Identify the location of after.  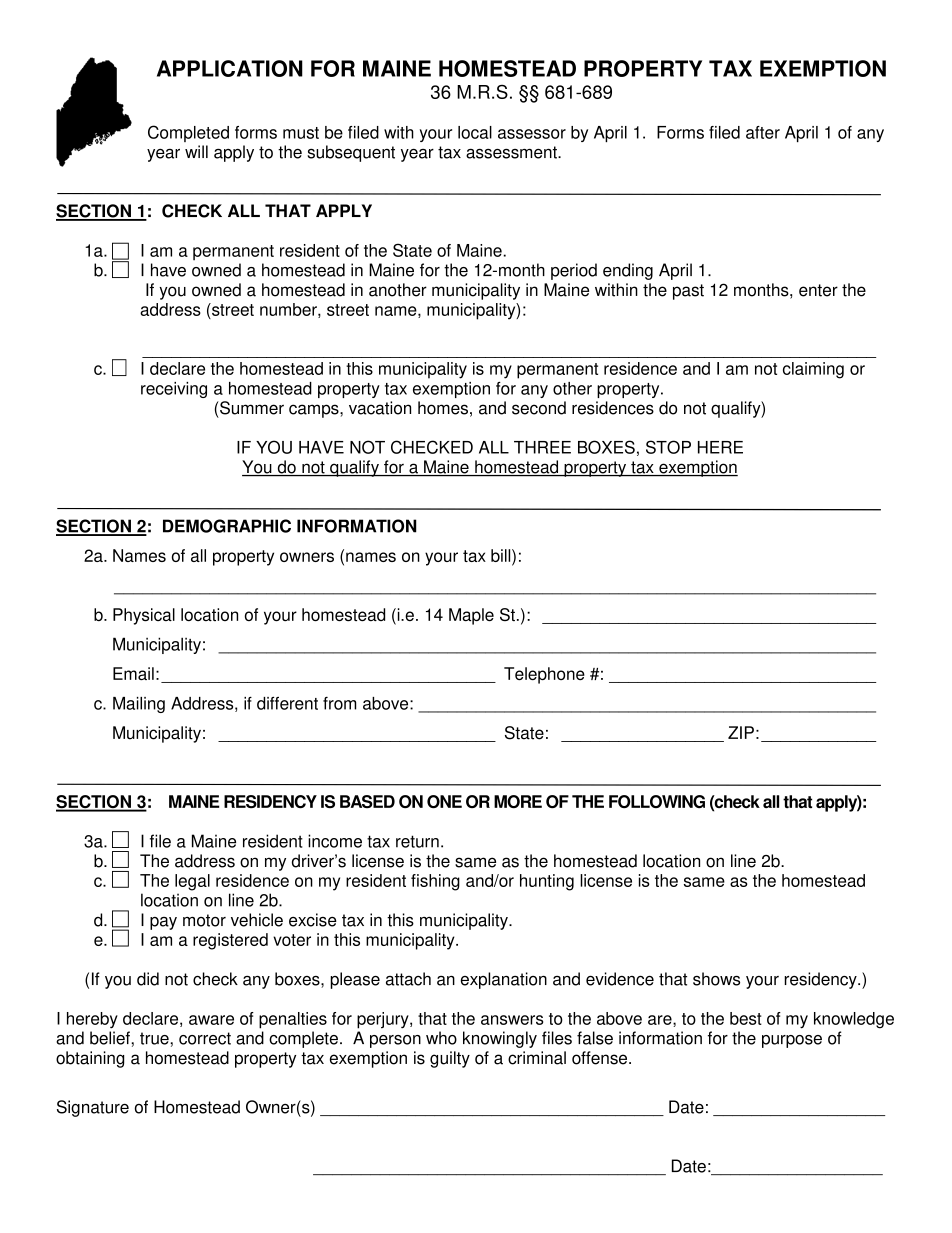
(763, 132).
